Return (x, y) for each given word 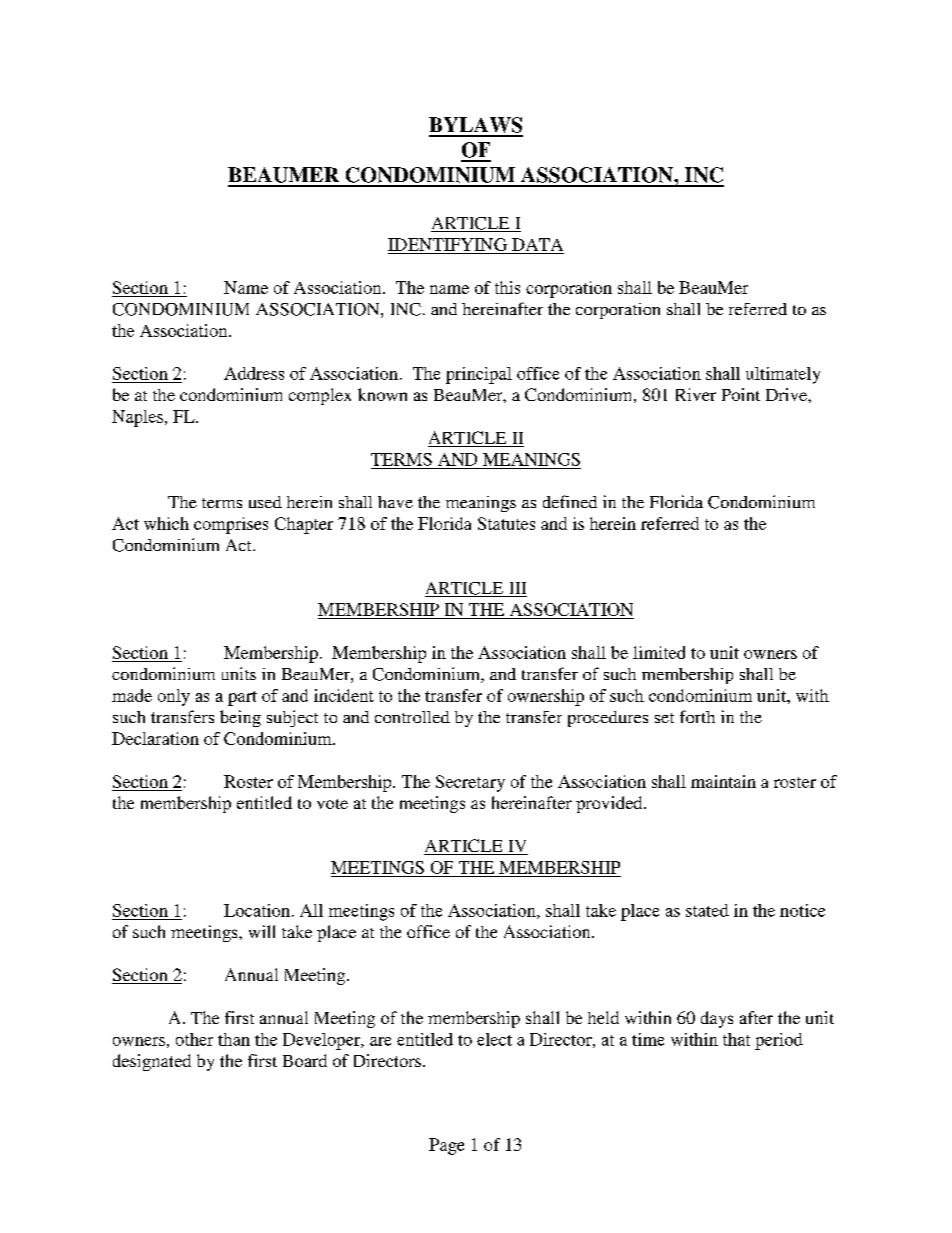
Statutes (506, 523)
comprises (231, 525)
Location (257, 910)
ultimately (783, 375)
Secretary (470, 783)
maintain (723, 781)
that (736, 1039)
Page (446, 1146)
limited (659, 652)
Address (254, 373)
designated (152, 1062)
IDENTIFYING (447, 244)
